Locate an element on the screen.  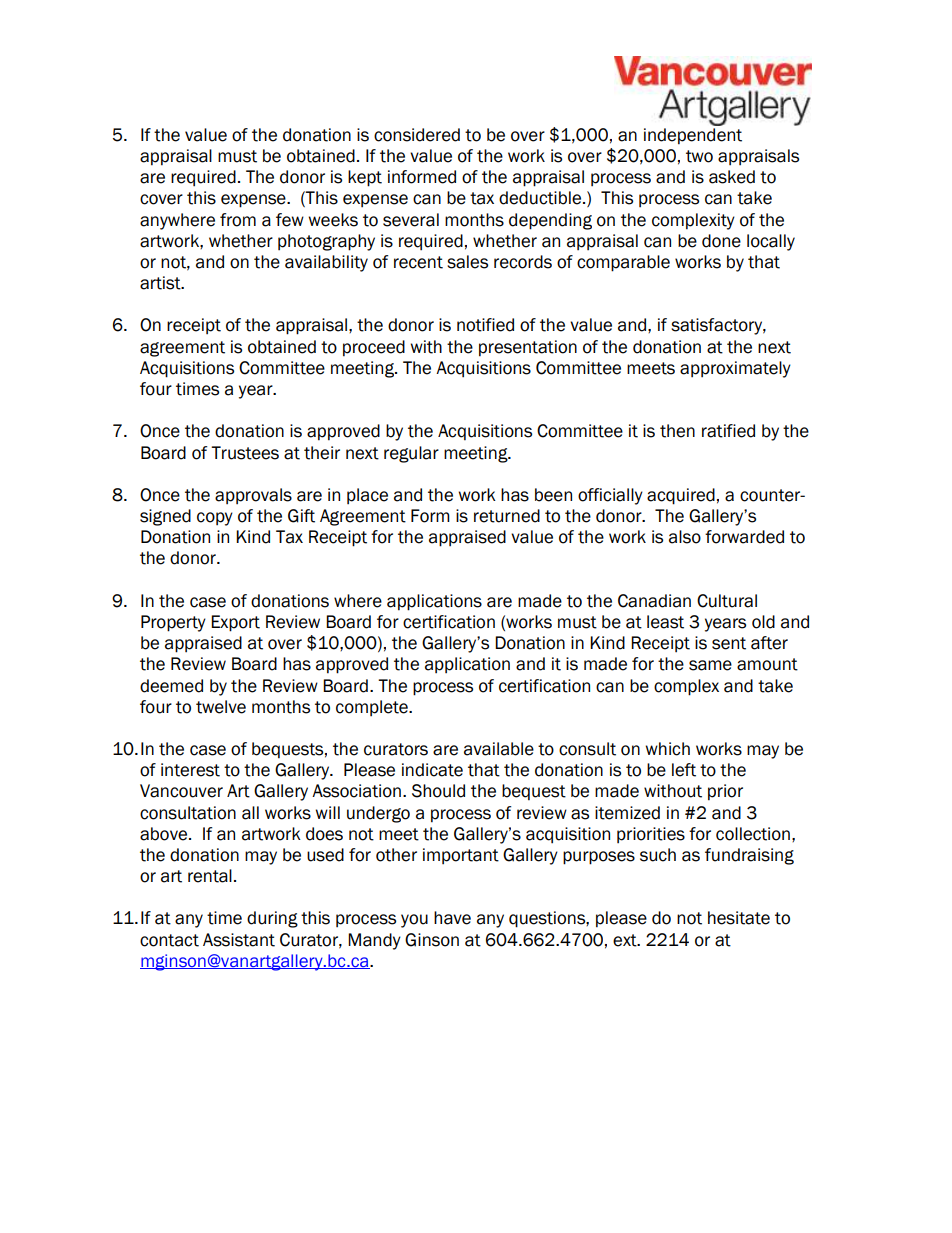
have is located at coordinates (452, 918).
